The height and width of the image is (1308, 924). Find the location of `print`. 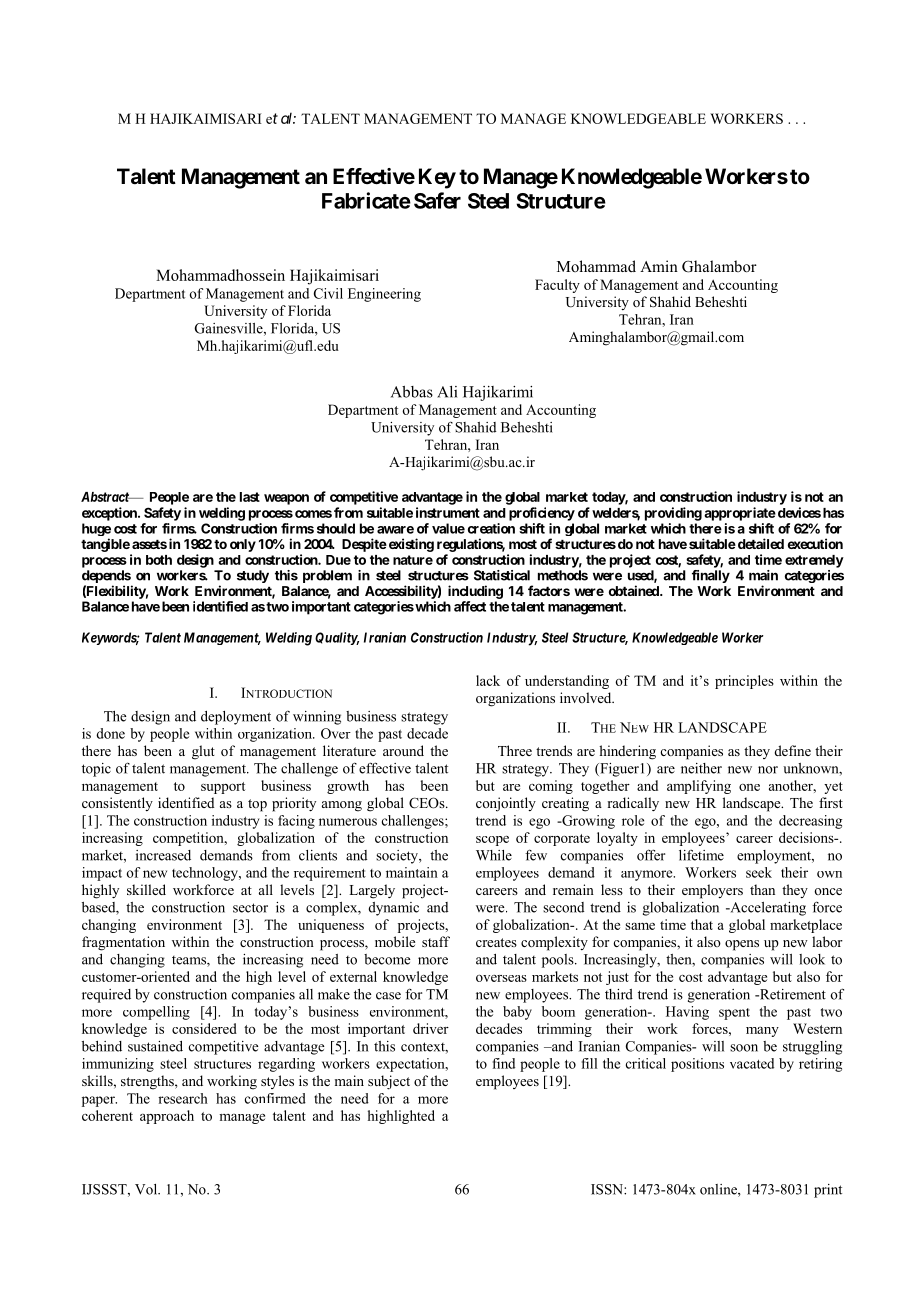

print is located at coordinates (828, 1191).
